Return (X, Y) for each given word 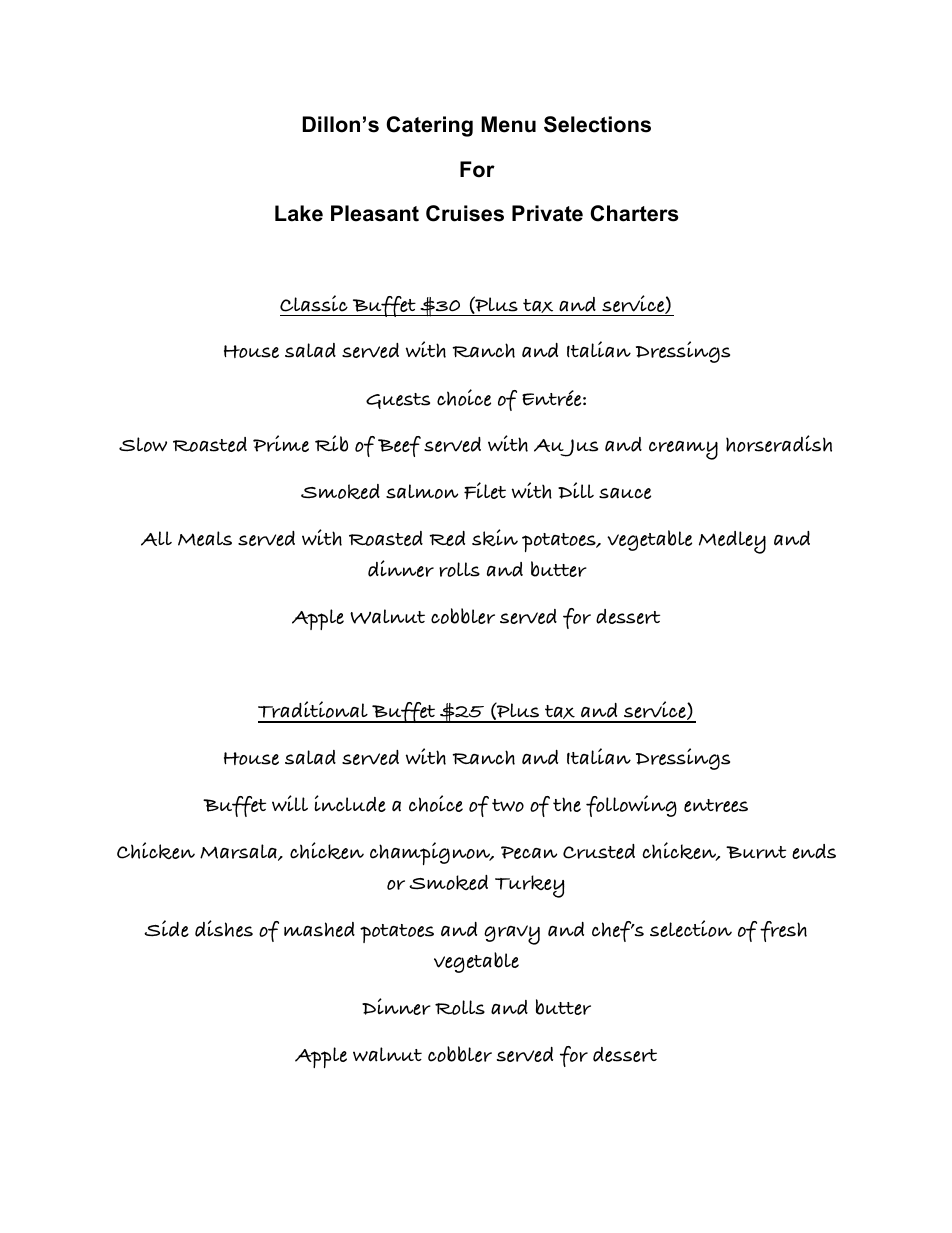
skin (495, 537)
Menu (508, 124)
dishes (224, 928)
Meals (205, 538)
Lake (299, 213)
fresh (783, 931)
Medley (732, 542)
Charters (634, 213)
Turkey (530, 886)
